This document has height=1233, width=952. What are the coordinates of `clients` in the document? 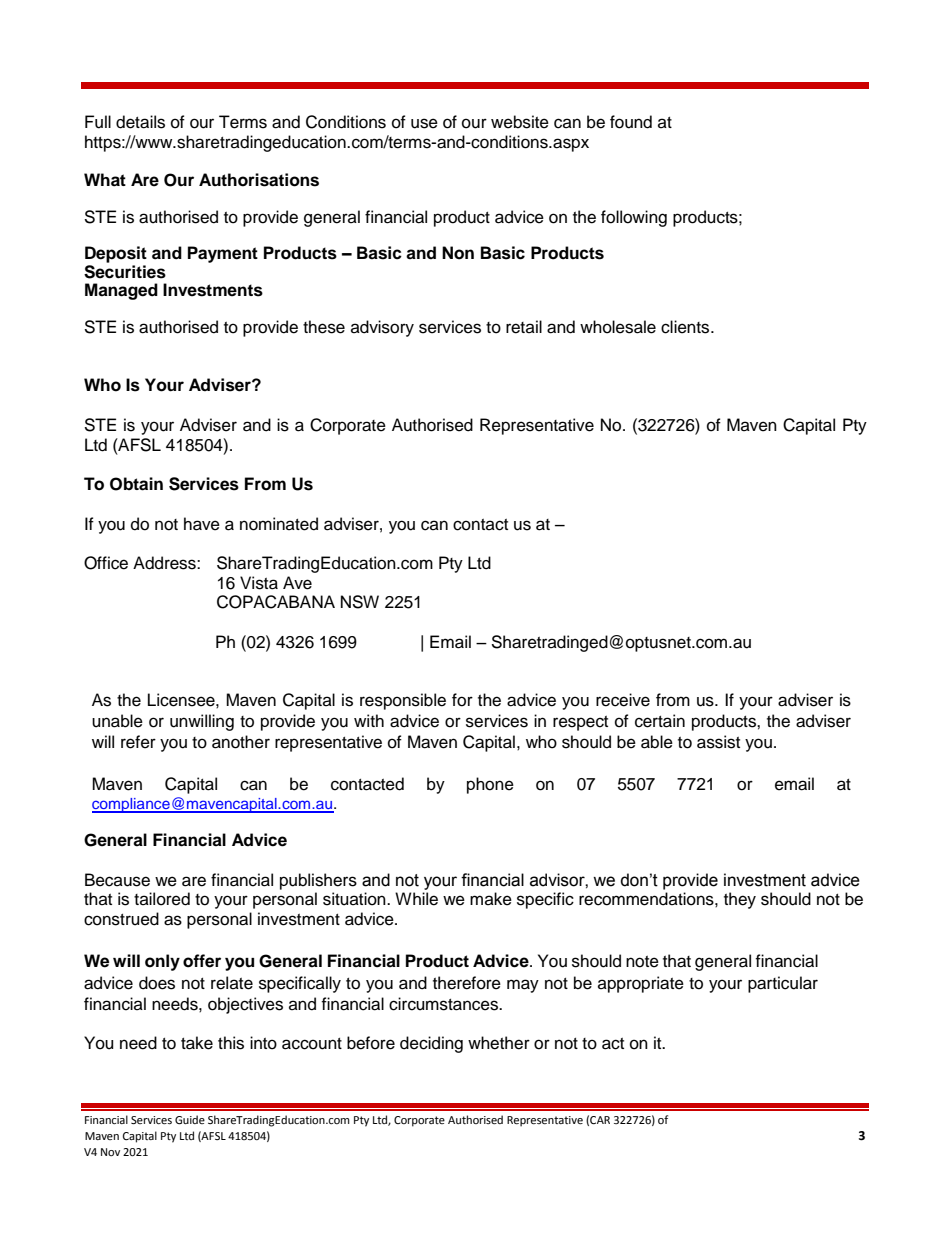 It's located at (686, 327).
